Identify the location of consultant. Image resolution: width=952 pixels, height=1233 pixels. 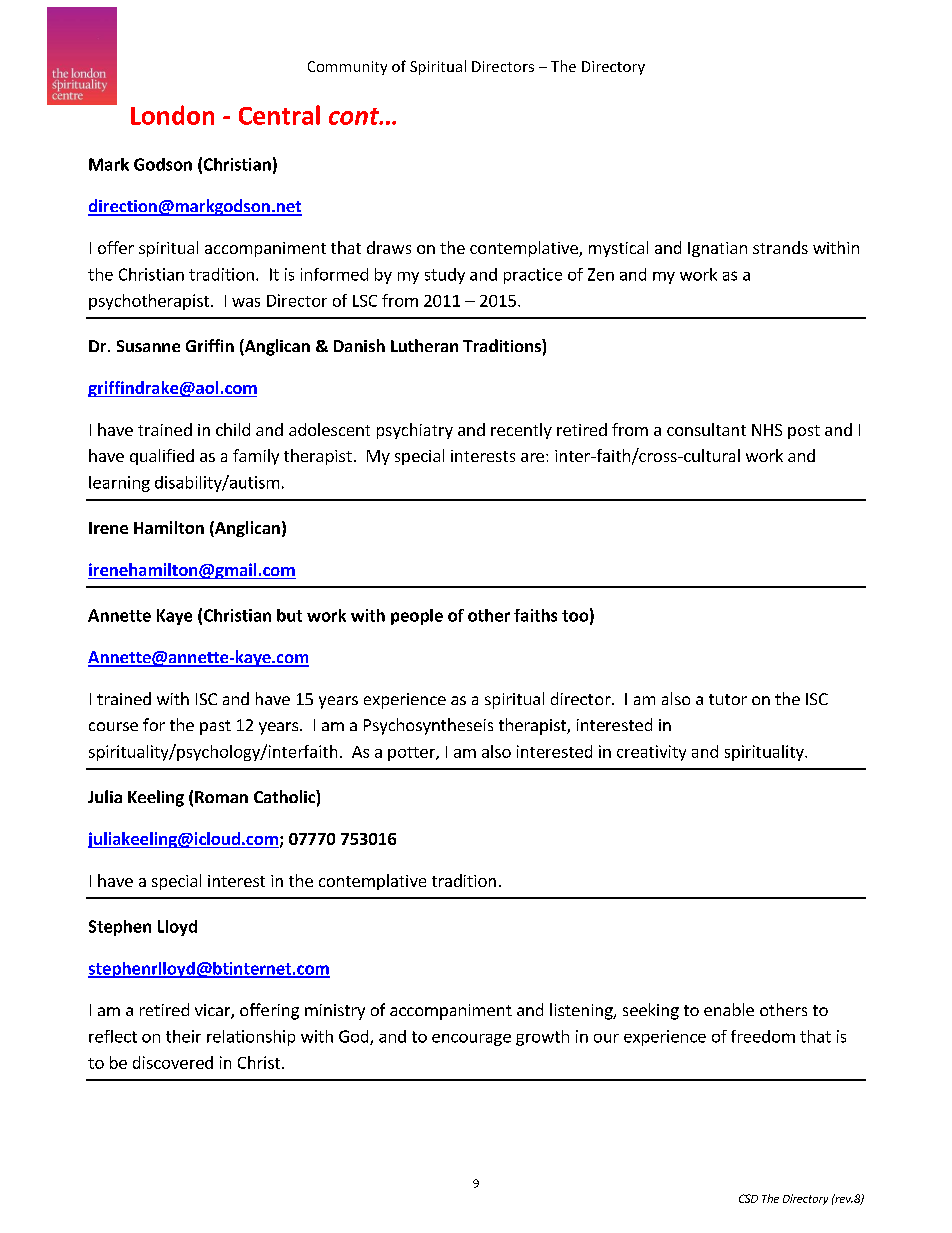
(706, 429).
